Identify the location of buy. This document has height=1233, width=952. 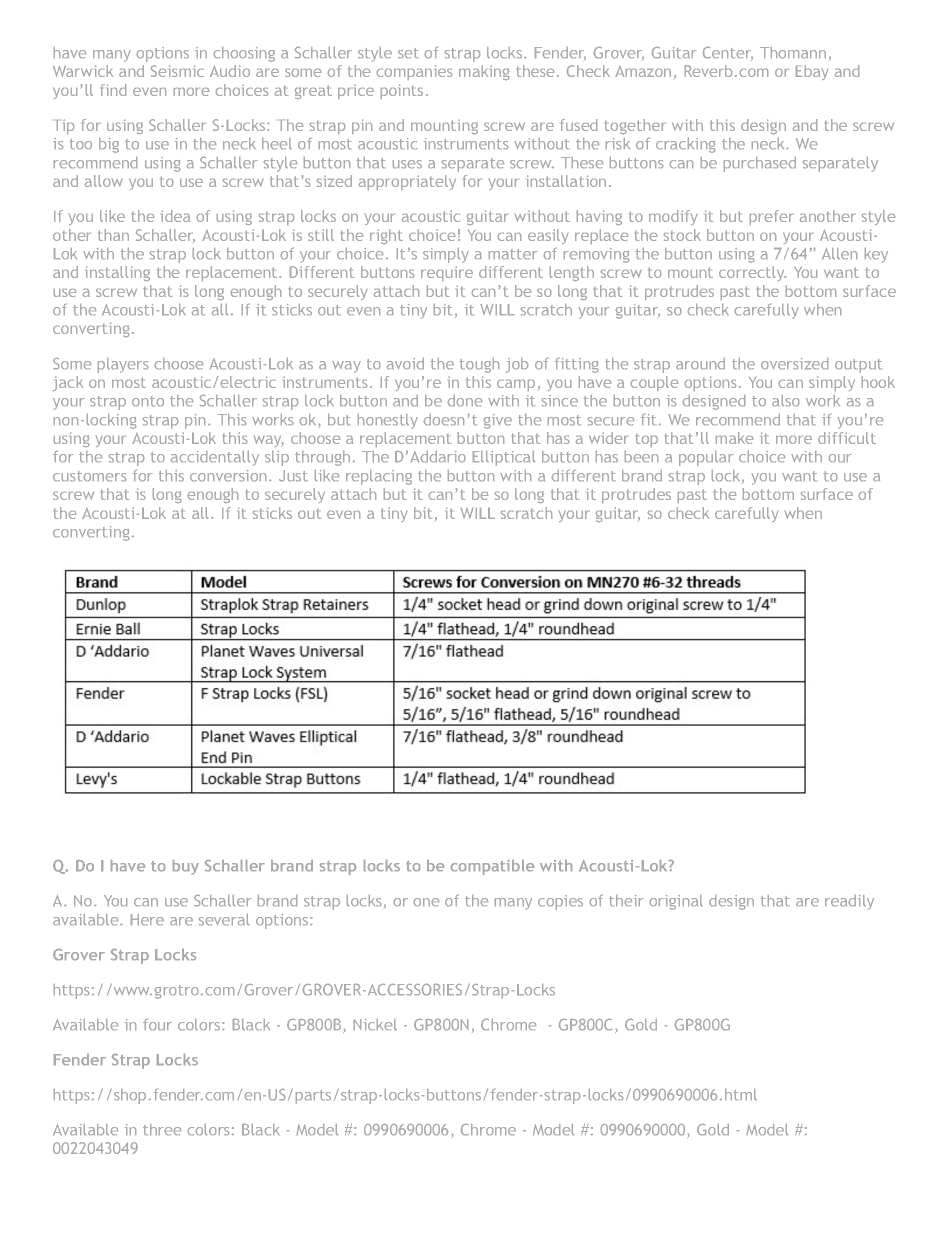
(186, 867).
